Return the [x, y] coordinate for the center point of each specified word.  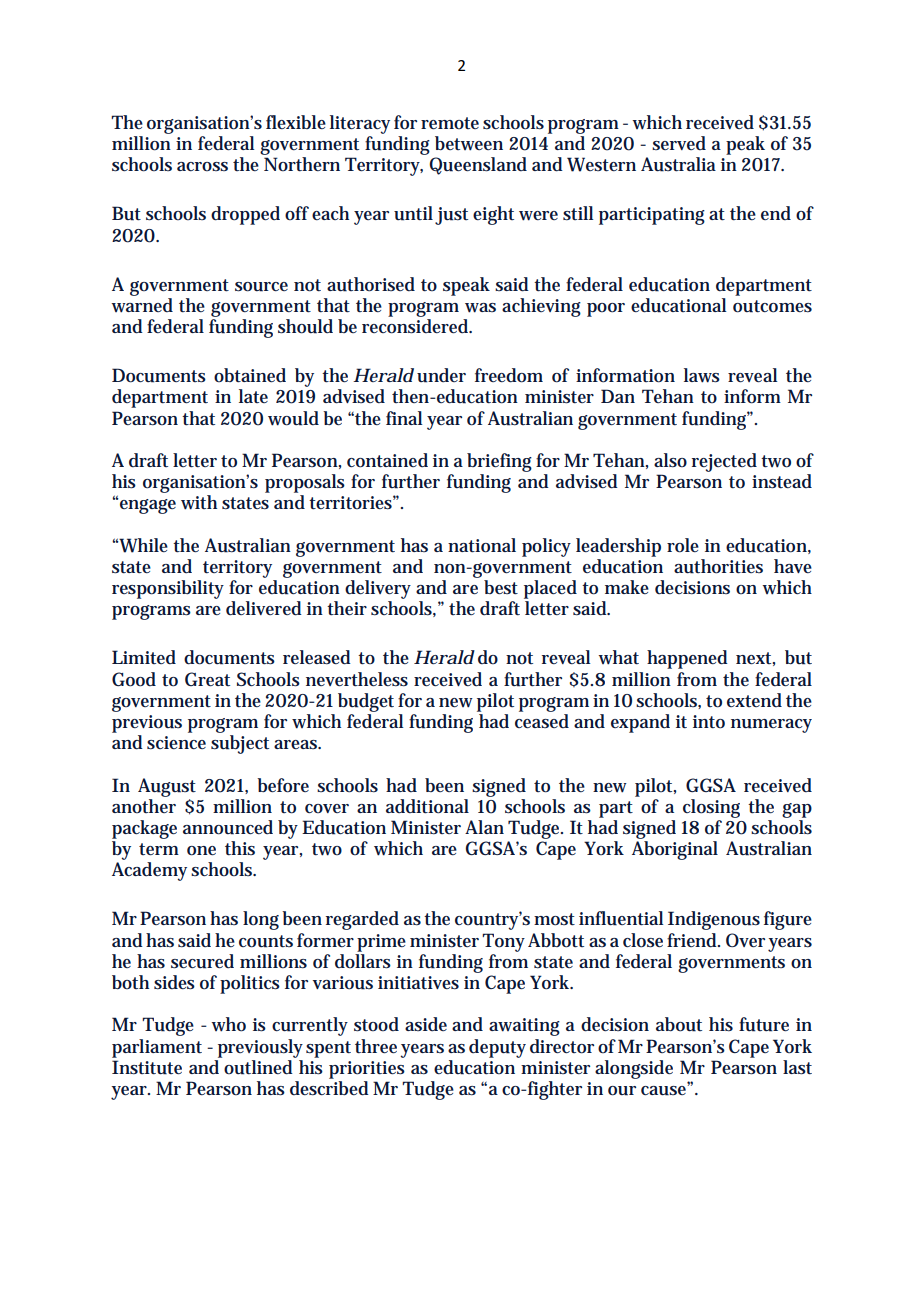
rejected [724, 462]
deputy [497, 1048]
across [202, 167]
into [709, 722]
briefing [499, 462]
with [199, 502]
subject [240, 744]
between [469, 143]
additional [427, 806]
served [679, 143]
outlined [260, 1066]
